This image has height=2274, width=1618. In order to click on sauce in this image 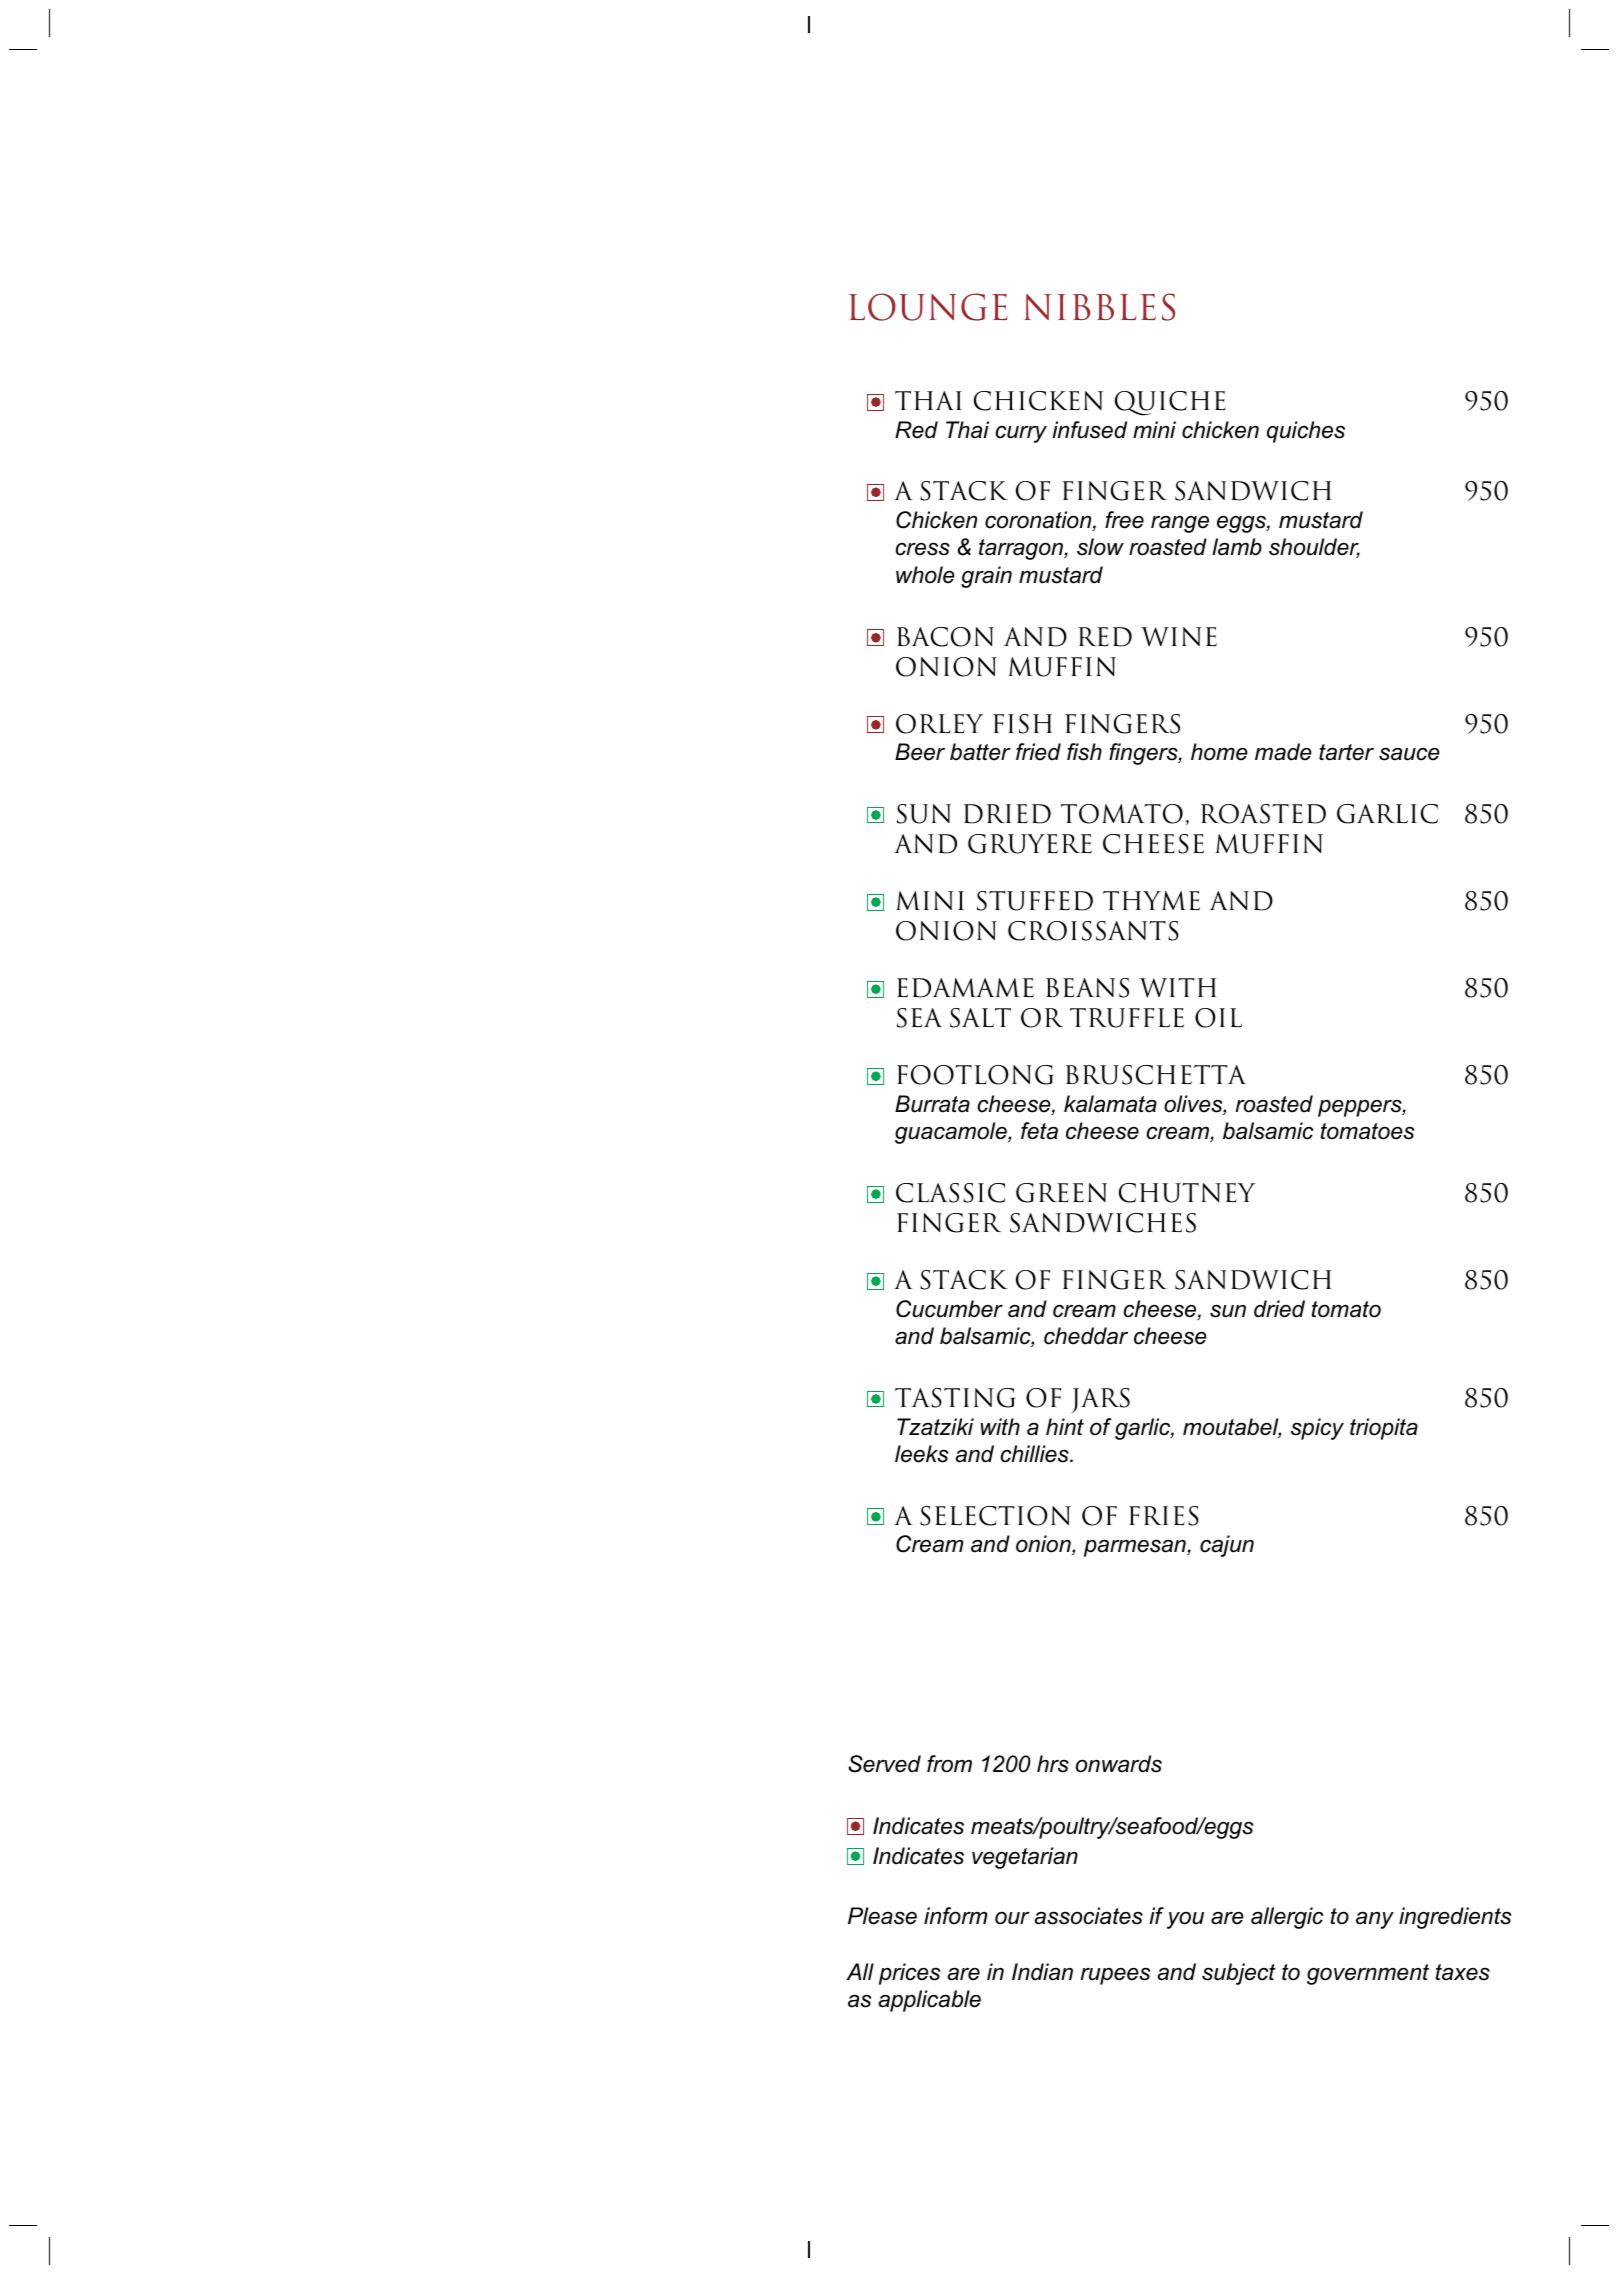, I will do `click(1409, 754)`.
